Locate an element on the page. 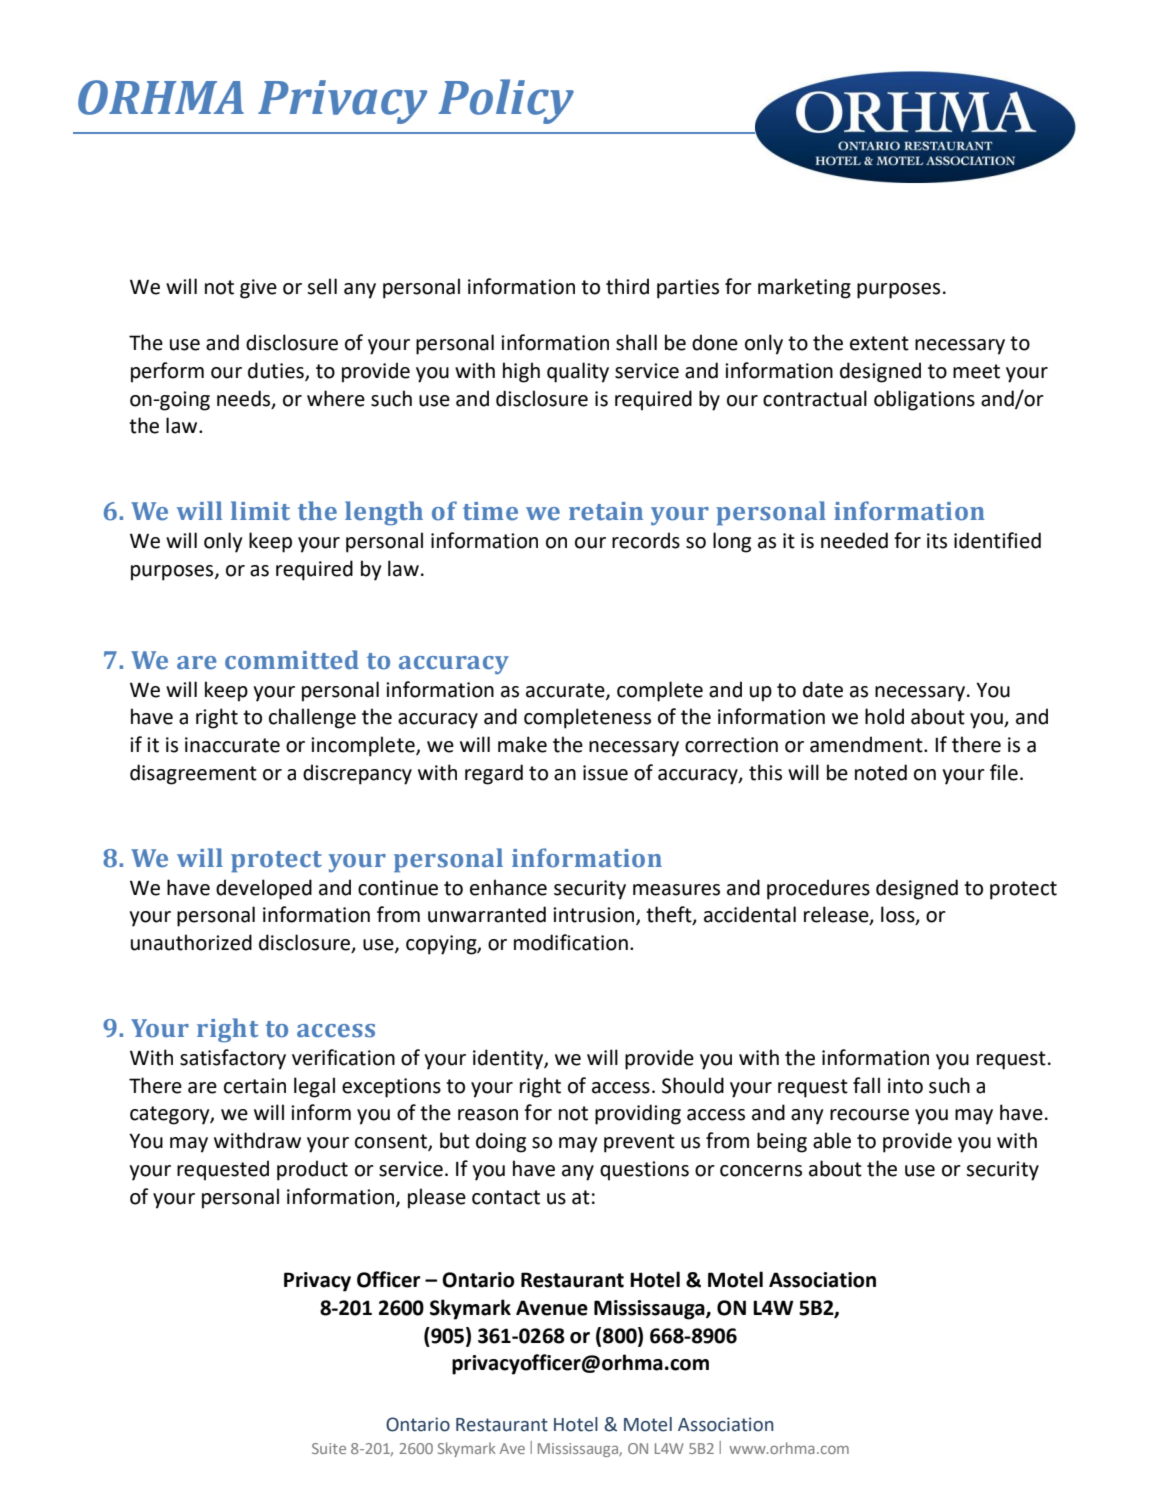 The height and width of the document is (1502, 1161). Suite is located at coordinates (329, 1448).
